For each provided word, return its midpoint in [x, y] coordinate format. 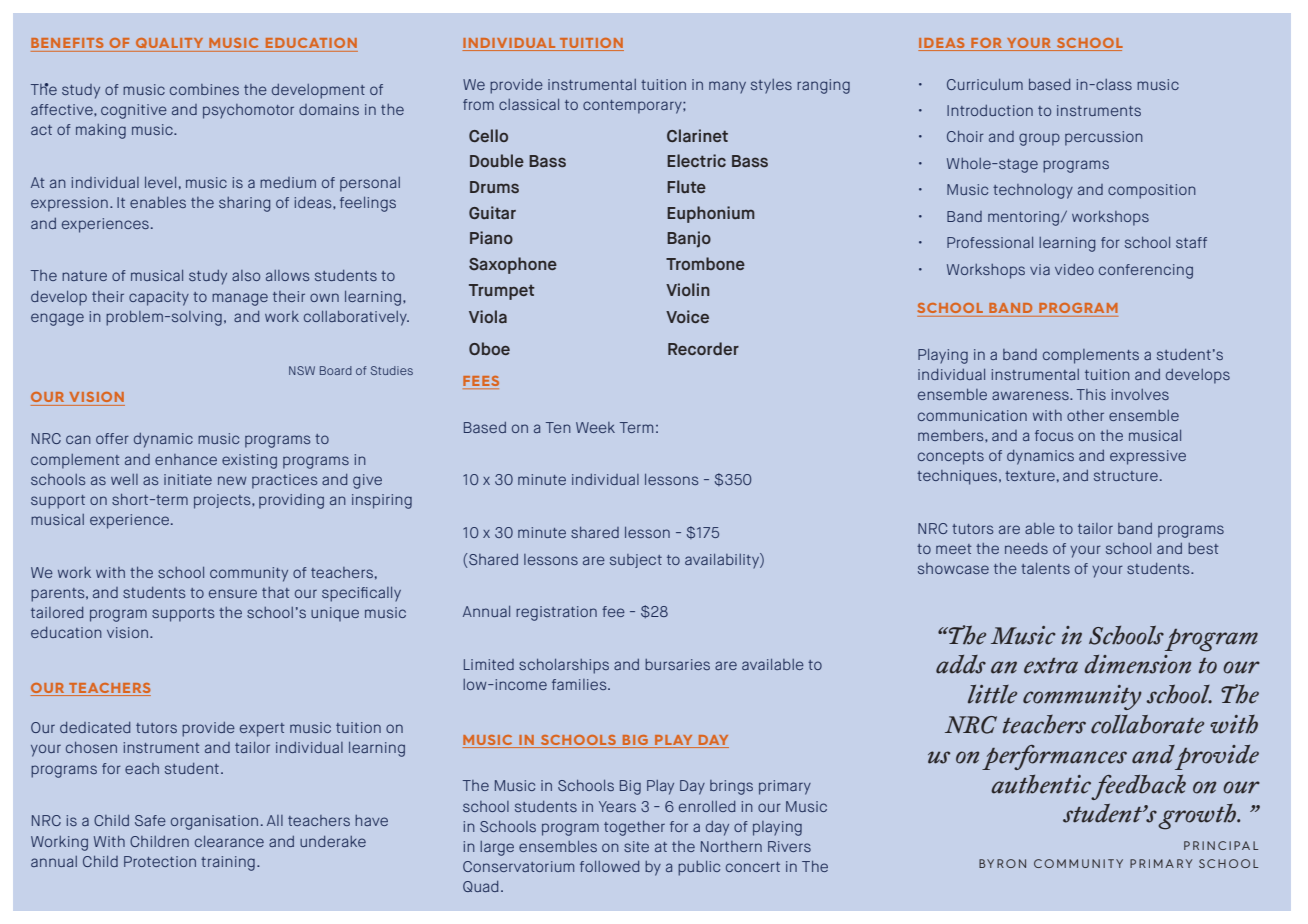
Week [595, 427]
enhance [186, 459]
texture [1030, 476]
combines [204, 89]
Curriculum [985, 84]
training [228, 863]
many [727, 87]
